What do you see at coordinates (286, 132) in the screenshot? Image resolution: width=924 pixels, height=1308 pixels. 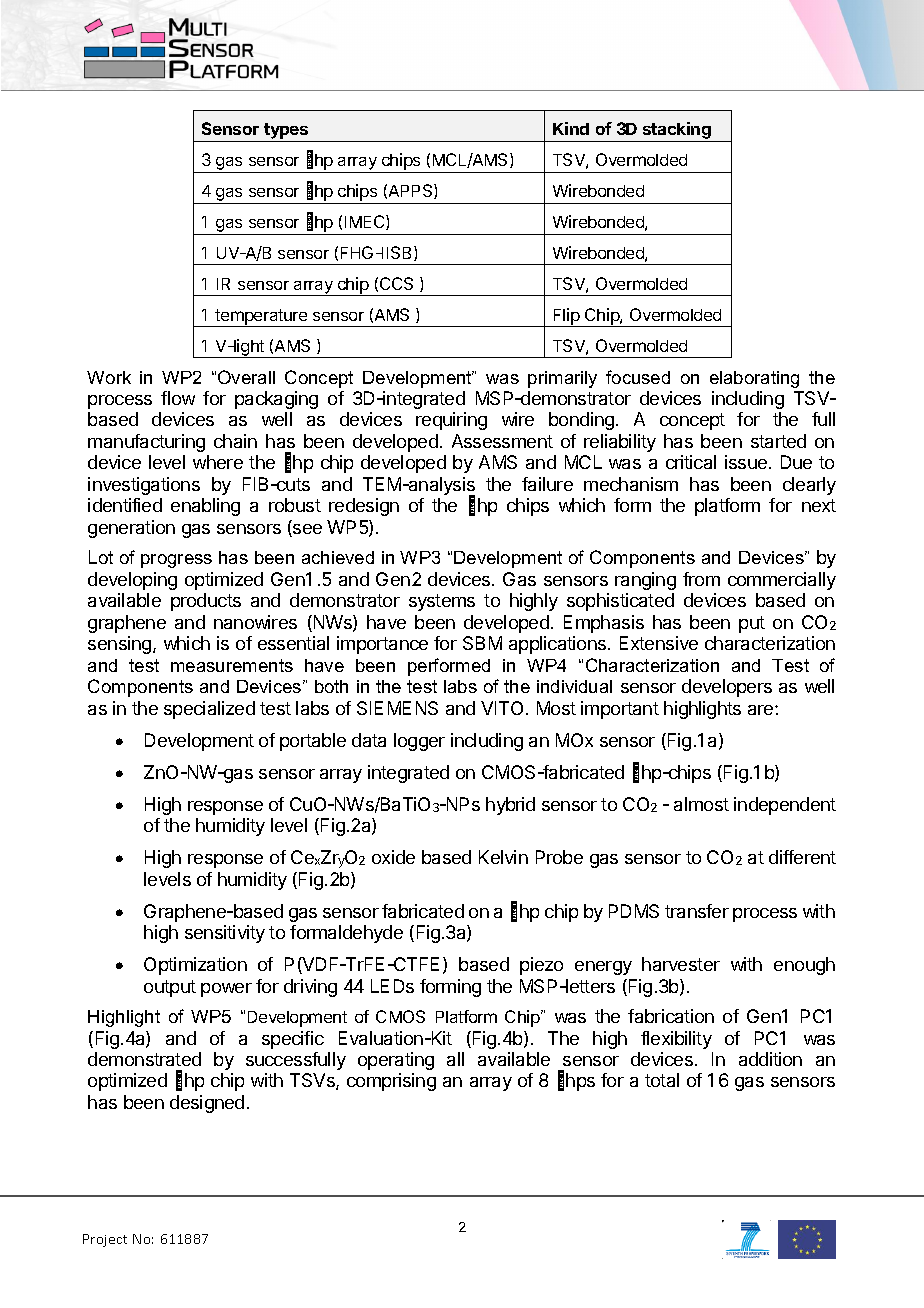 I see `types` at bounding box center [286, 132].
